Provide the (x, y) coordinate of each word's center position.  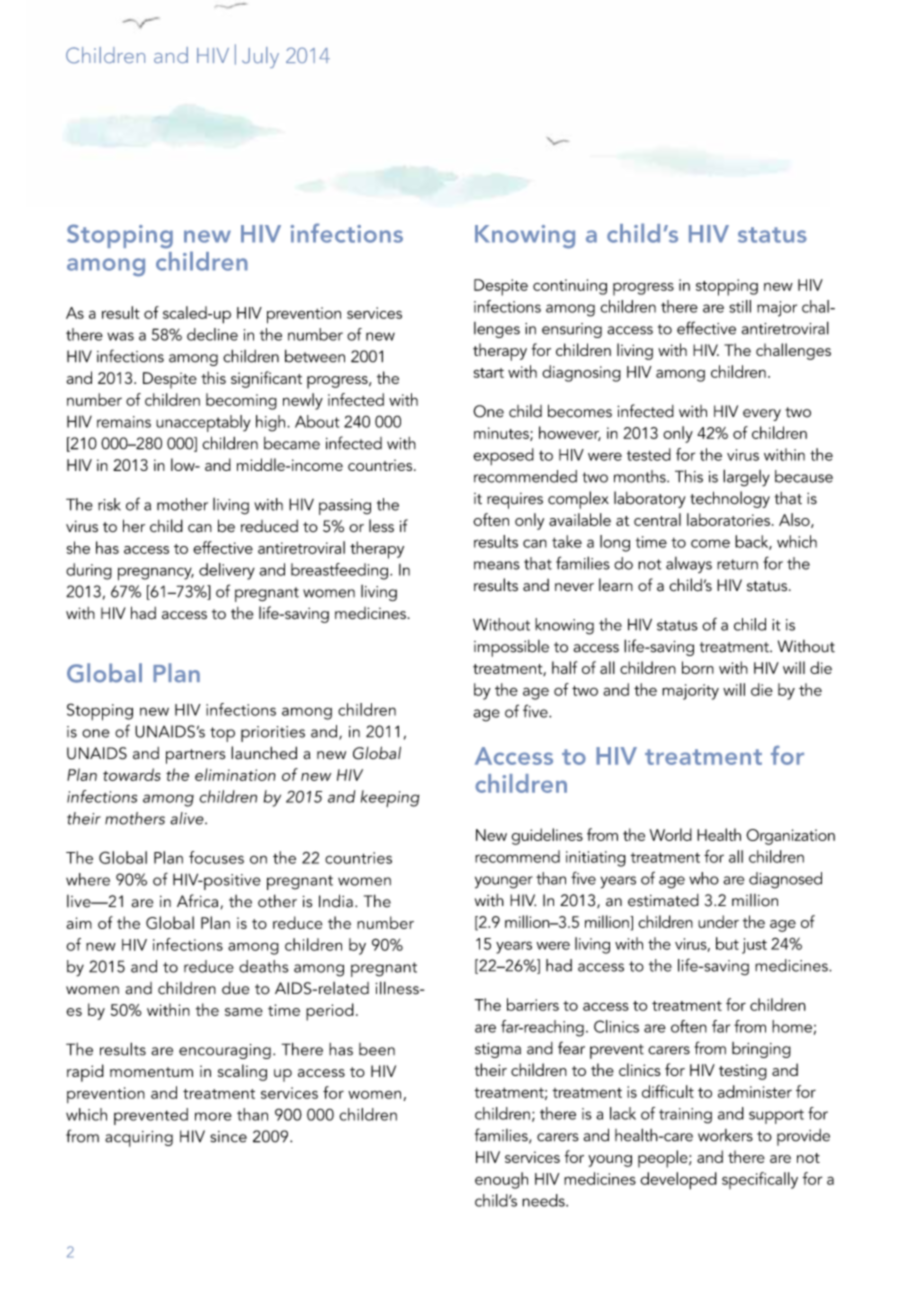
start (489, 373)
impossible (511, 648)
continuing (570, 287)
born (698, 667)
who (704, 878)
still (740, 306)
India (336, 901)
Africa (199, 901)
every (762, 415)
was (120, 336)
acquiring (139, 1139)
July (260, 57)
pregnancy (156, 574)
